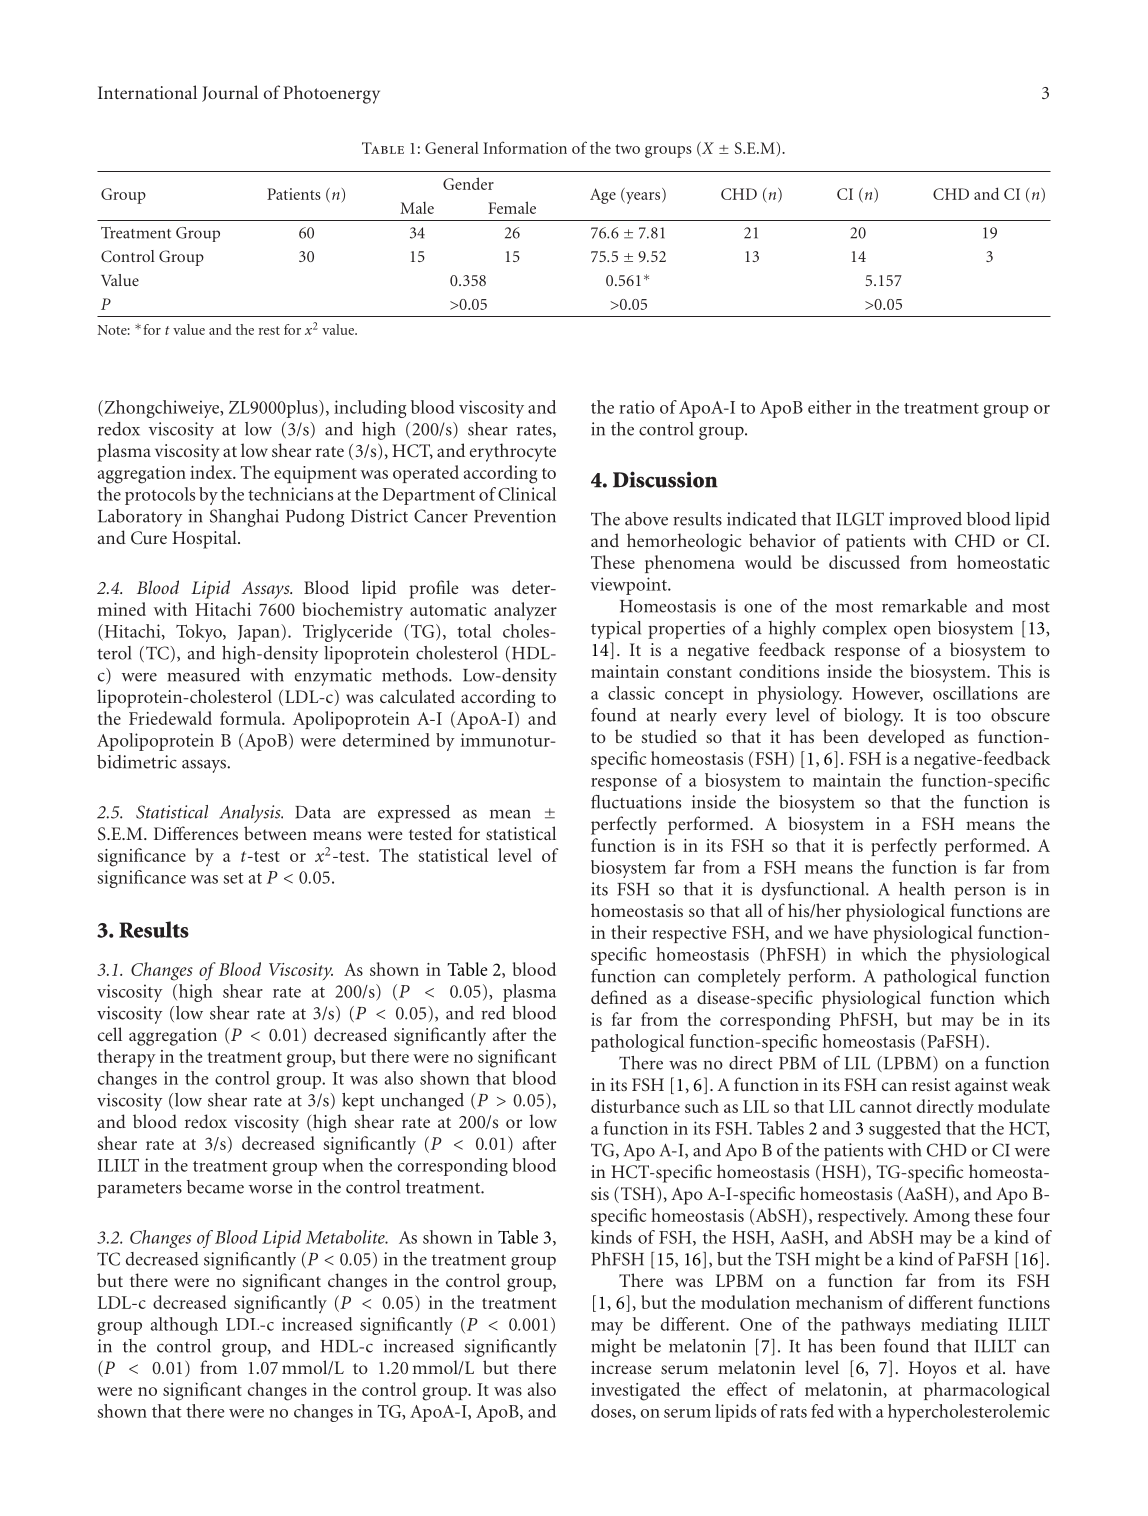 Image resolution: width=1148 pixels, height=1516 pixels. I want to click on either, so click(829, 407).
